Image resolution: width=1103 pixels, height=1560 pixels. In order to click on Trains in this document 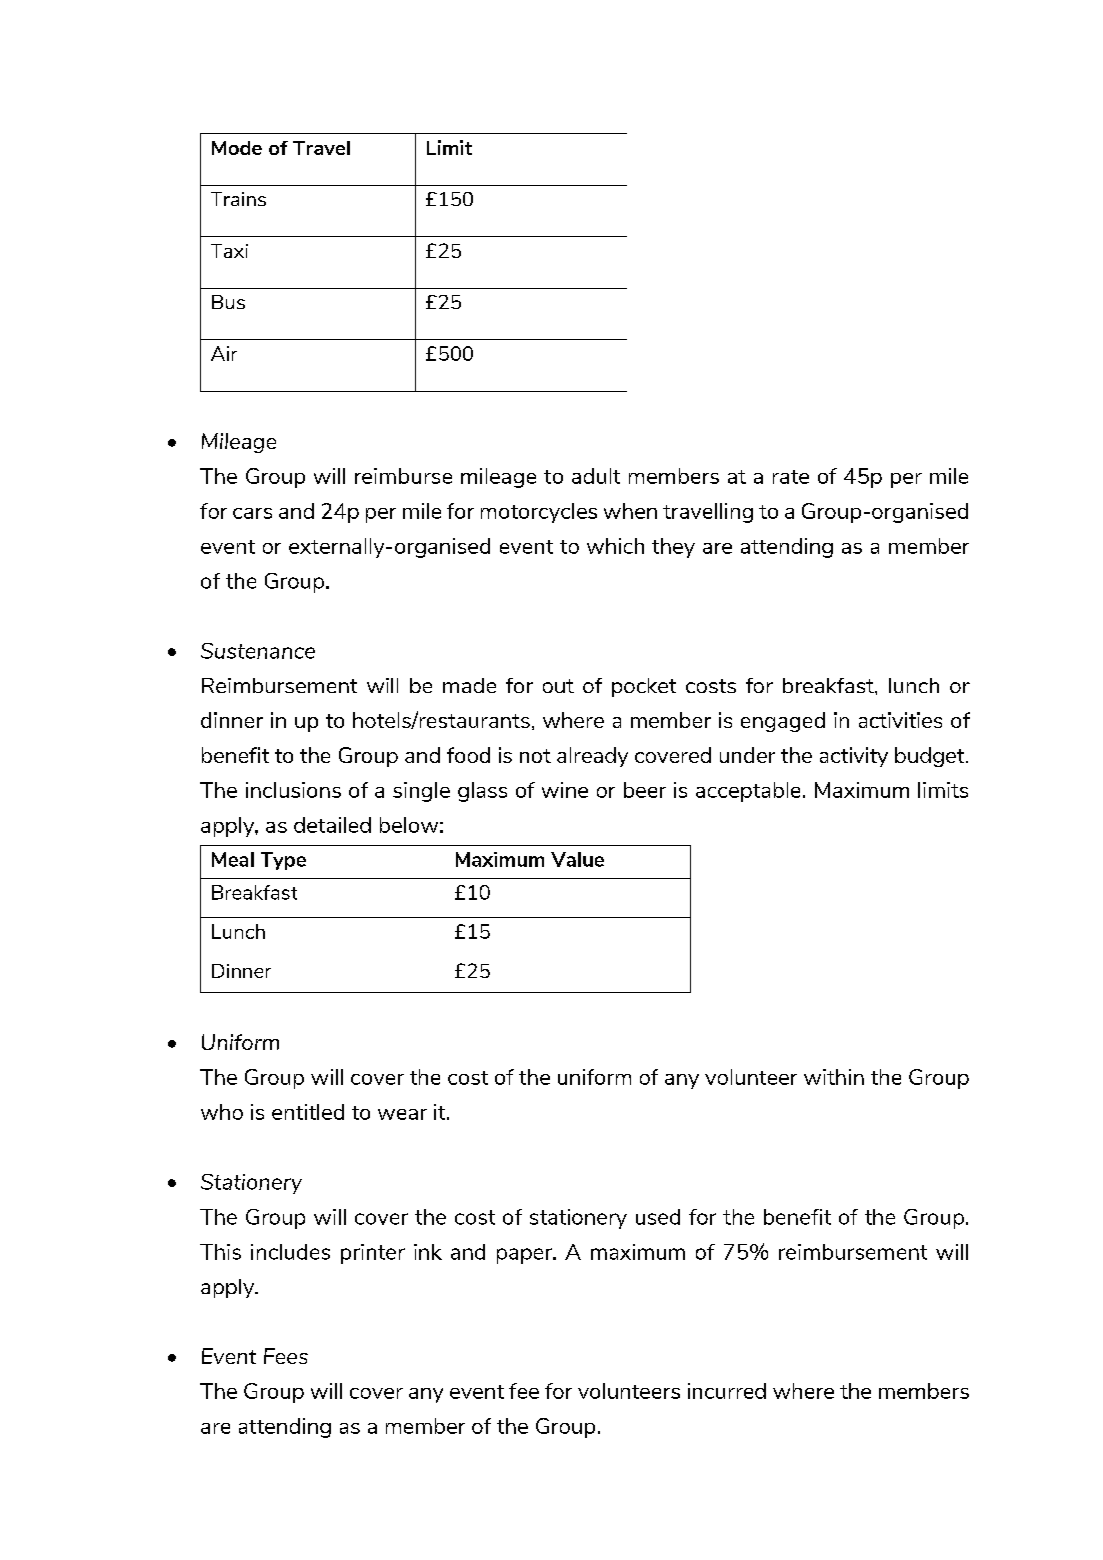, I will do `click(238, 199)`.
